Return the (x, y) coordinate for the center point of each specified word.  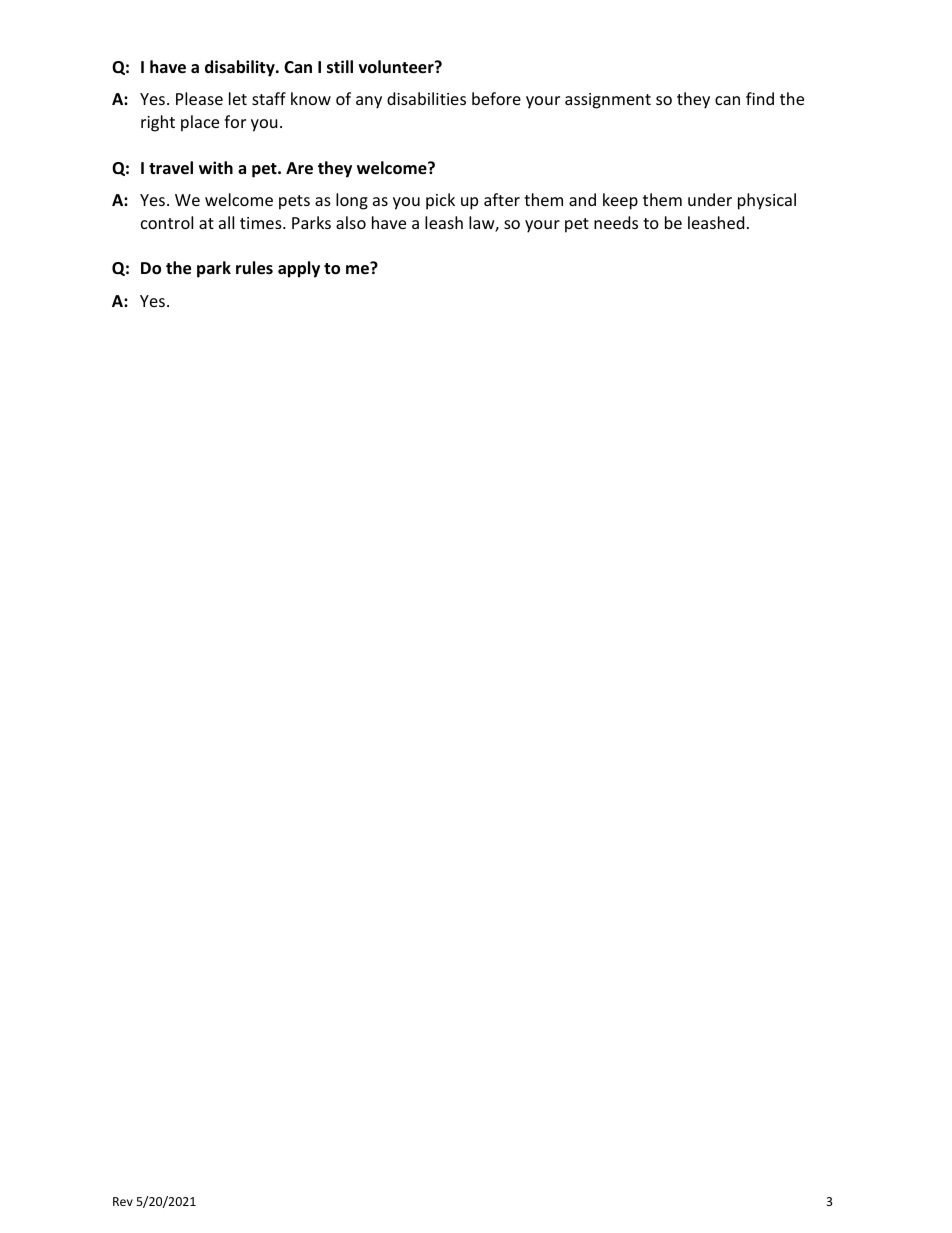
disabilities (426, 98)
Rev (123, 1201)
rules (254, 268)
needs (616, 222)
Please (199, 98)
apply (299, 269)
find (760, 98)
